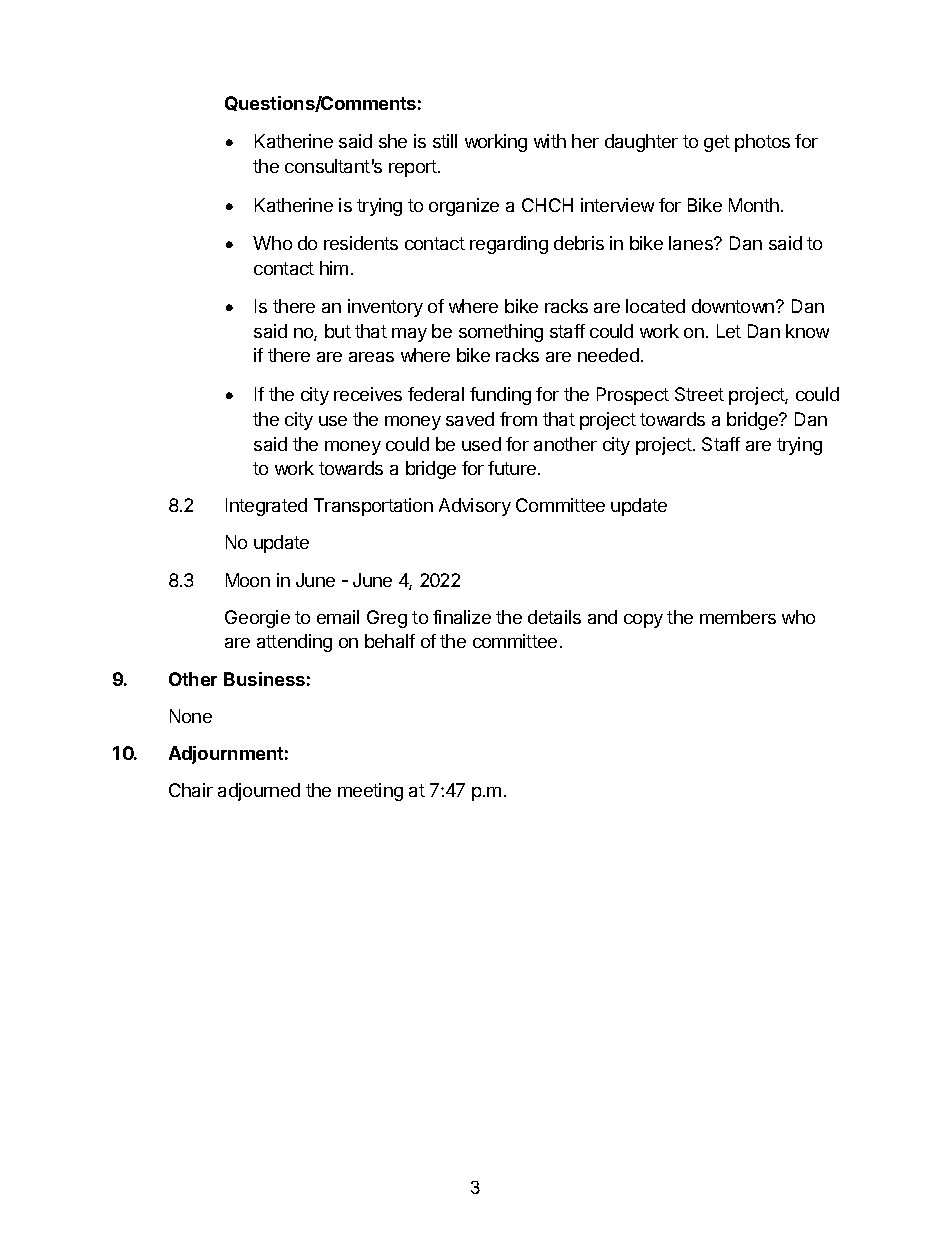  What do you see at coordinates (643, 621) in the document?
I see `copy` at bounding box center [643, 621].
